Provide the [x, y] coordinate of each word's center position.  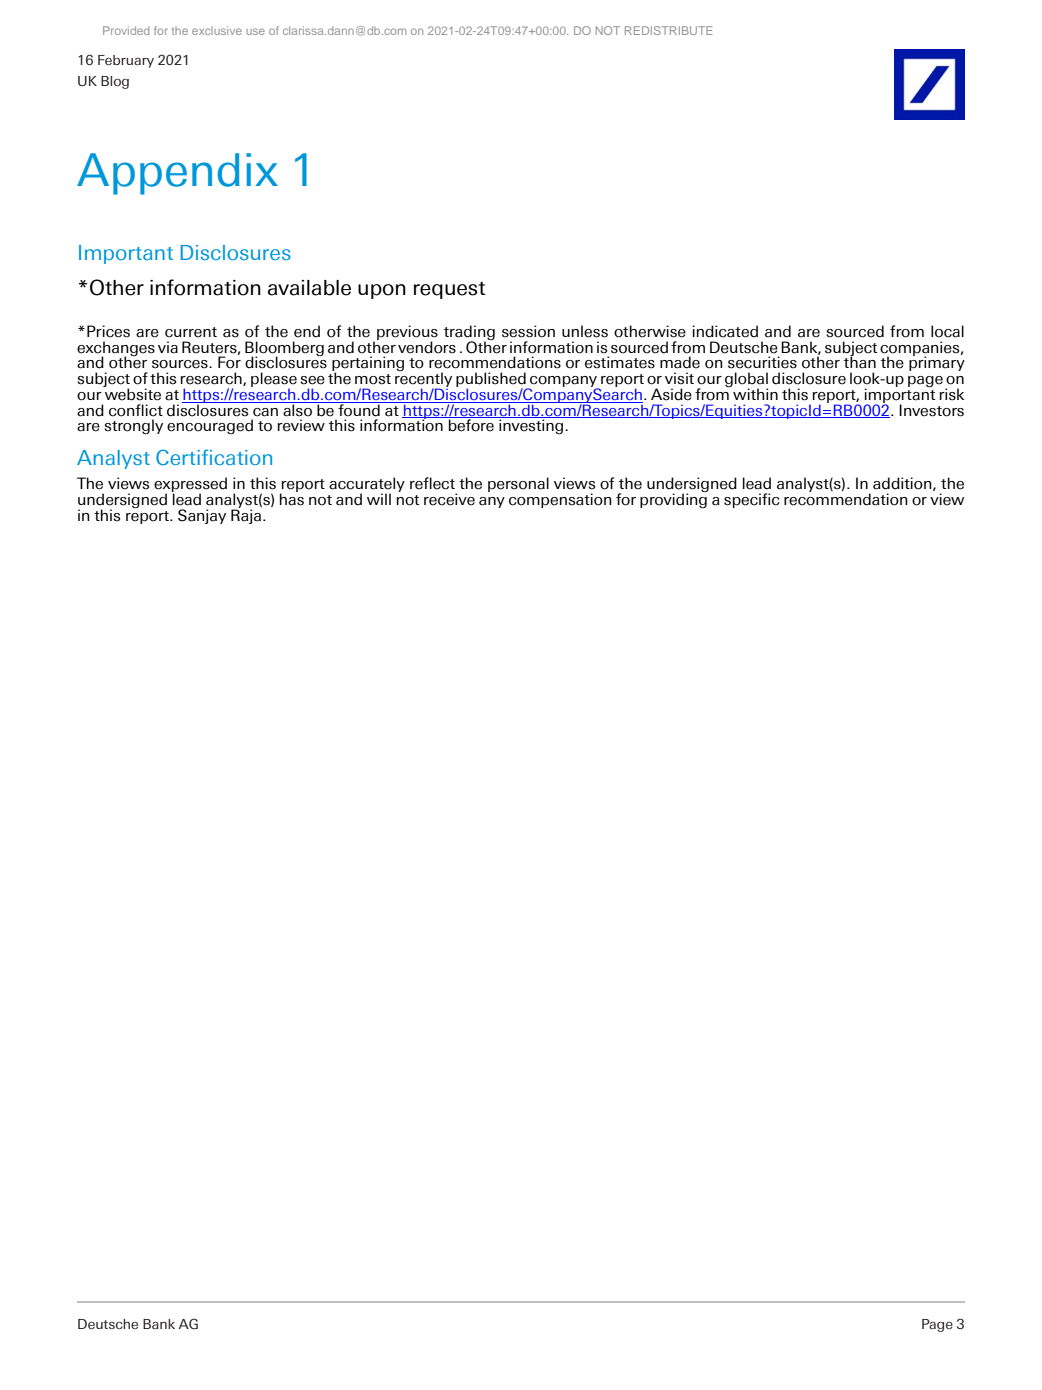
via [168, 347]
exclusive [217, 30]
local [947, 331]
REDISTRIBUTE [669, 30]
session [528, 331]
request [449, 290]
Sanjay [202, 516]
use [255, 31]
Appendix [177, 174]
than [860, 362]
